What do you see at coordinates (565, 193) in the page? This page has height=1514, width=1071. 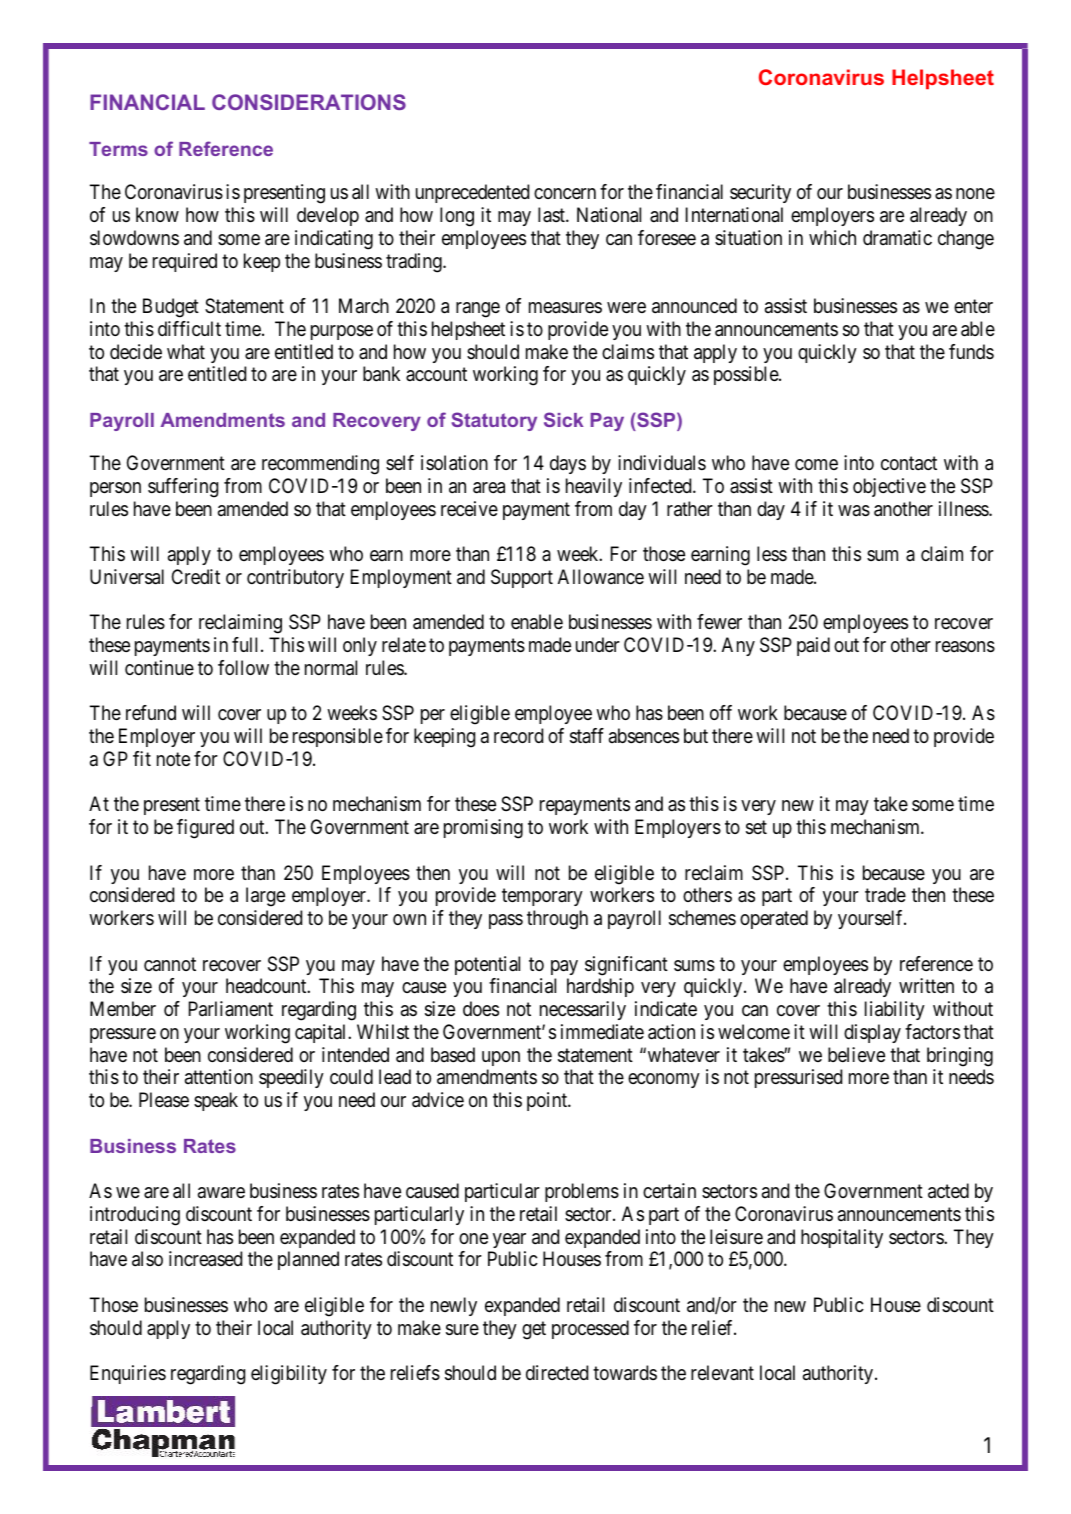 I see `concern` at bounding box center [565, 193].
